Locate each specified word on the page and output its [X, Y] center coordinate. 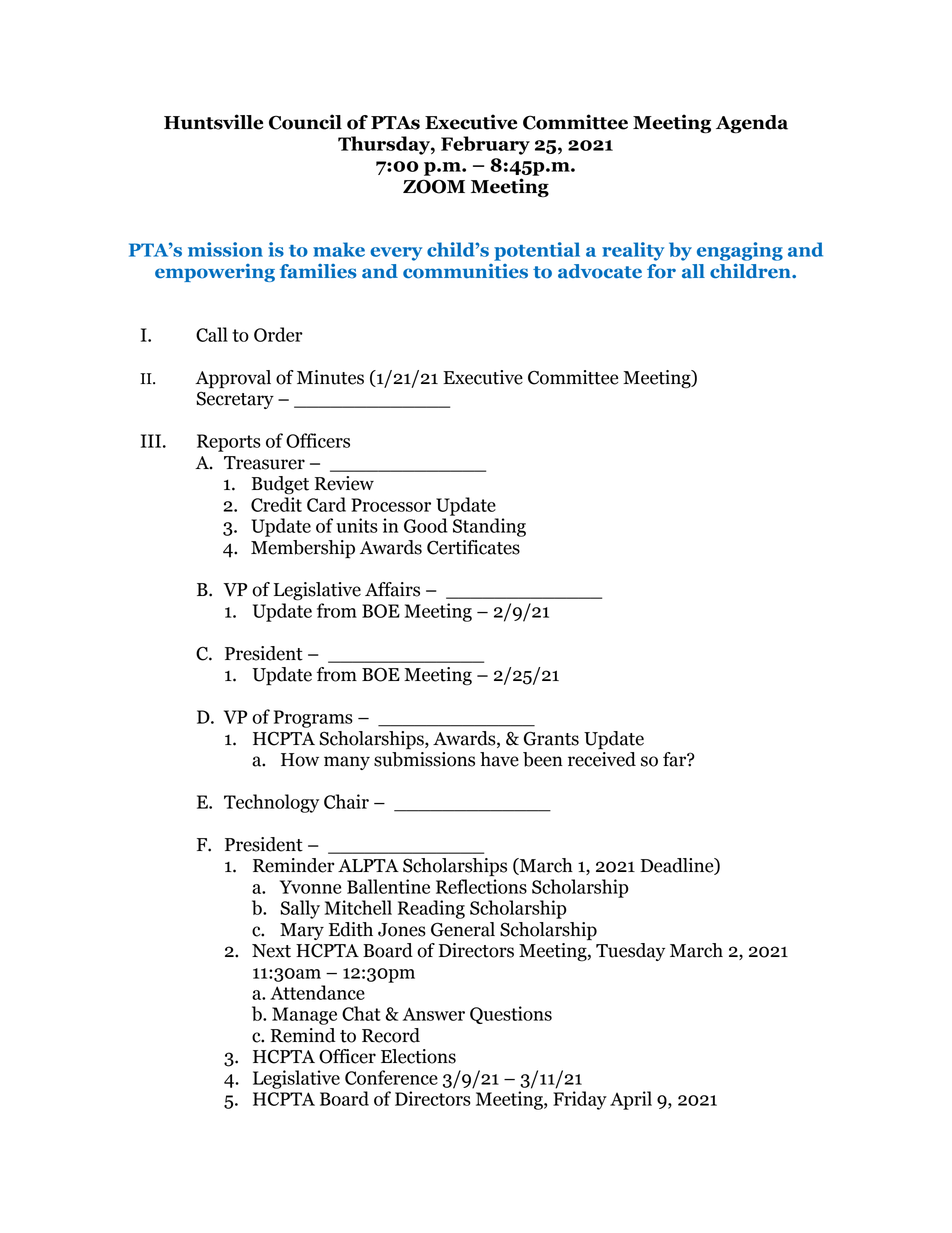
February [485, 145]
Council [305, 122]
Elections [418, 1056]
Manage [304, 1016]
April [631, 1100]
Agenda [752, 124]
